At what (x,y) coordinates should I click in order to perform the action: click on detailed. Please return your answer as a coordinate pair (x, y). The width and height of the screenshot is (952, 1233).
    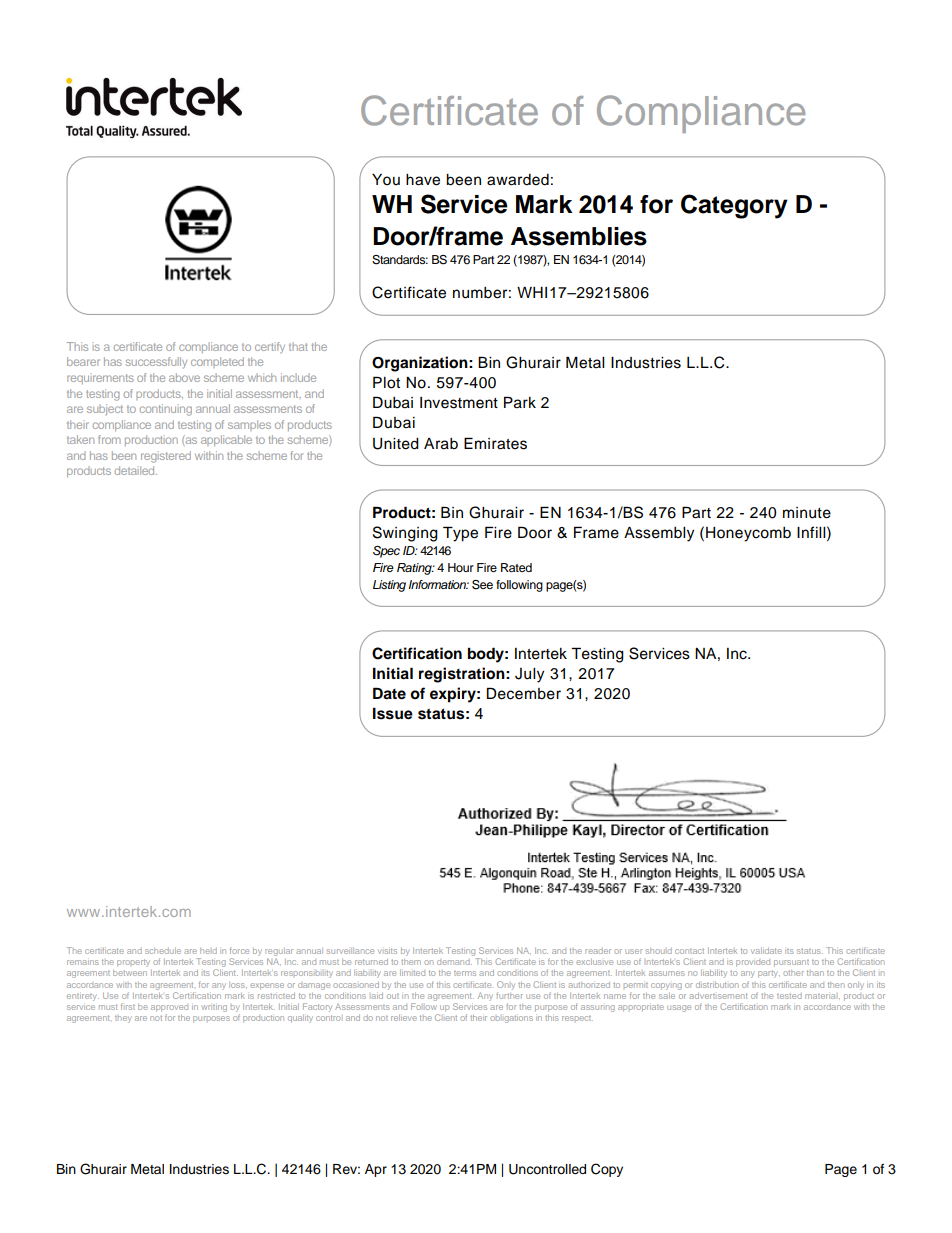
    Looking at the image, I should click on (135, 470).
